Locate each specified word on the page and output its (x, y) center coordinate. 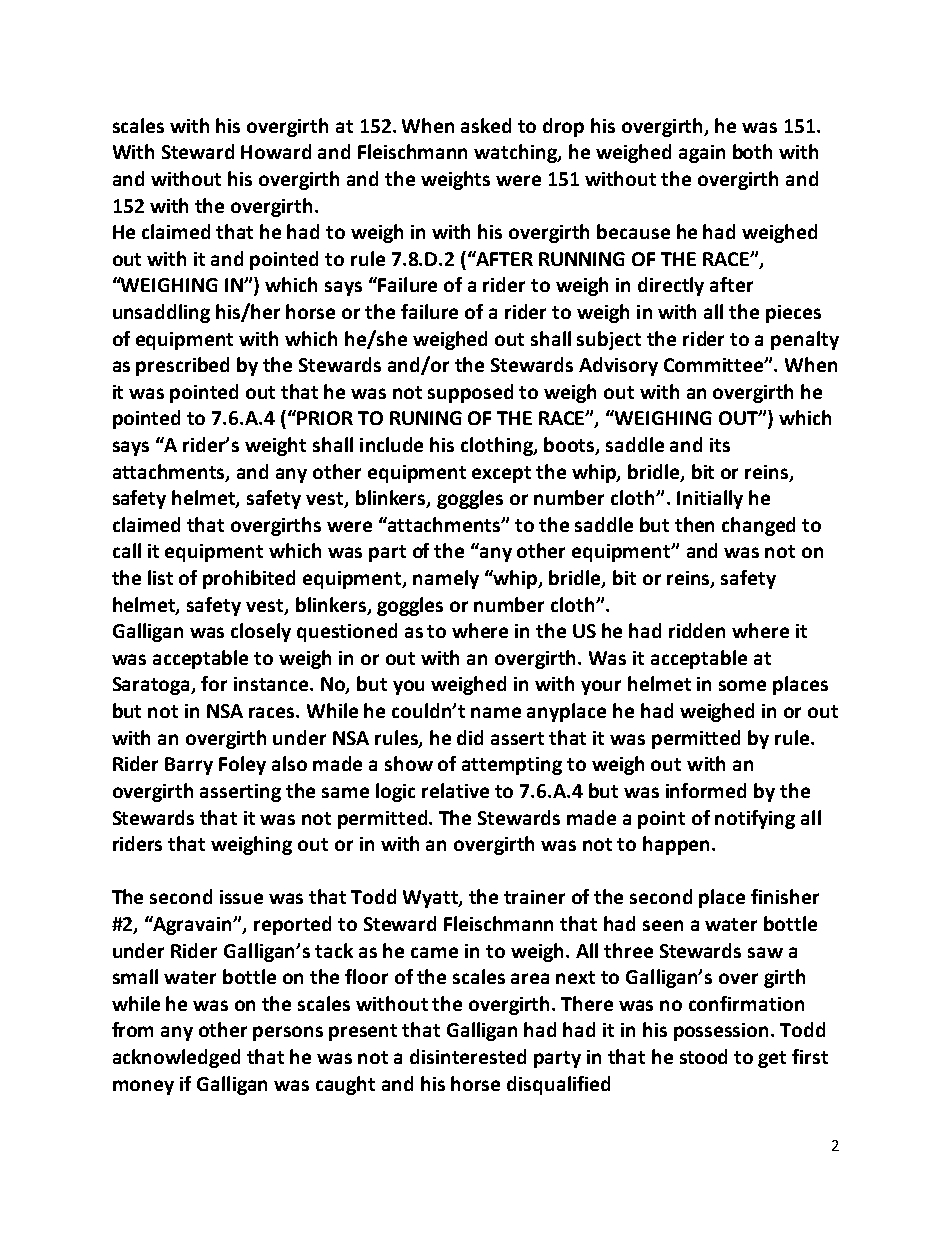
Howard (276, 151)
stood (703, 1056)
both (752, 151)
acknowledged (176, 1058)
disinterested (468, 1056)
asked (486, 125)
